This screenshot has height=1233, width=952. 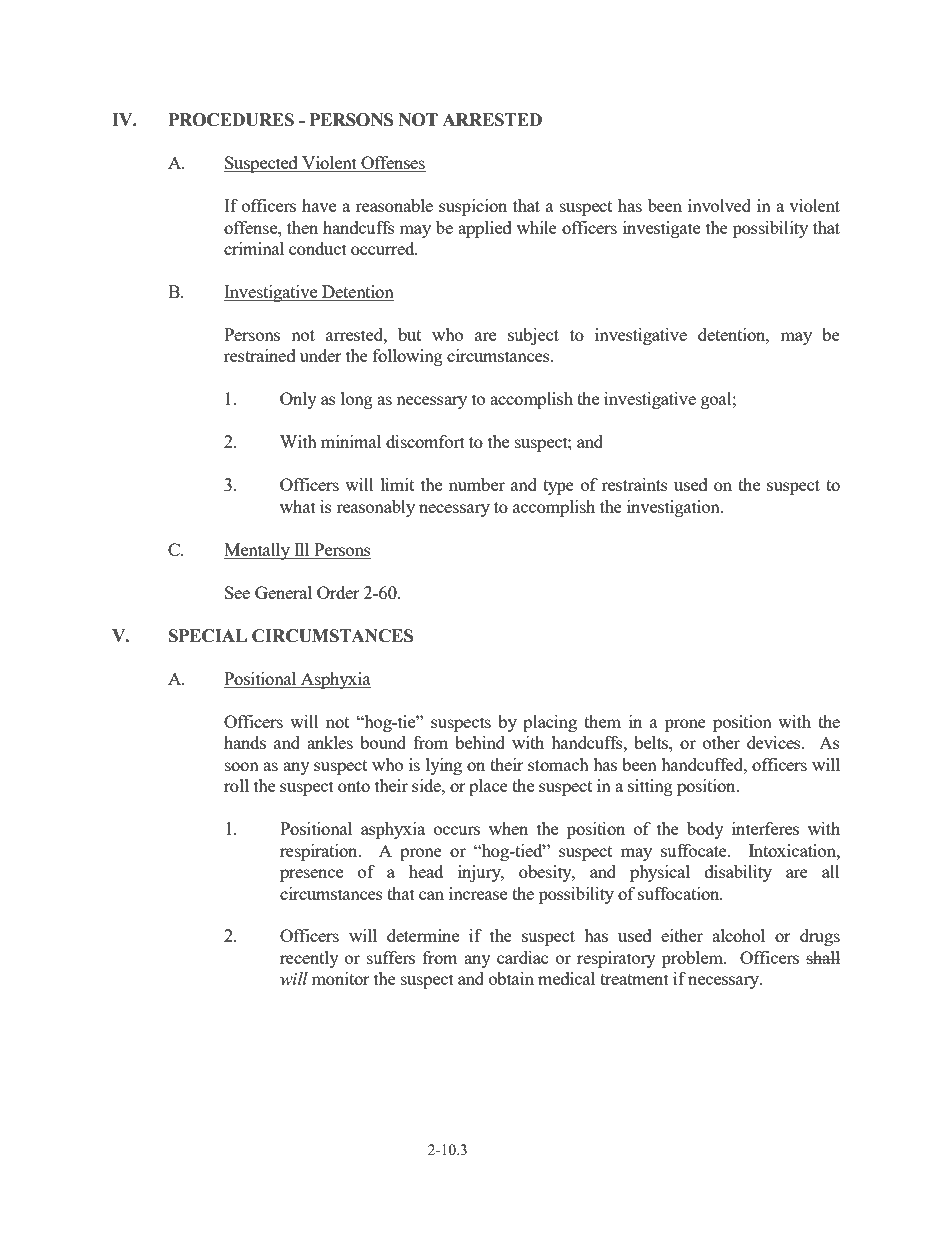 I want to click on interferes, so click(x=765, y=828).
